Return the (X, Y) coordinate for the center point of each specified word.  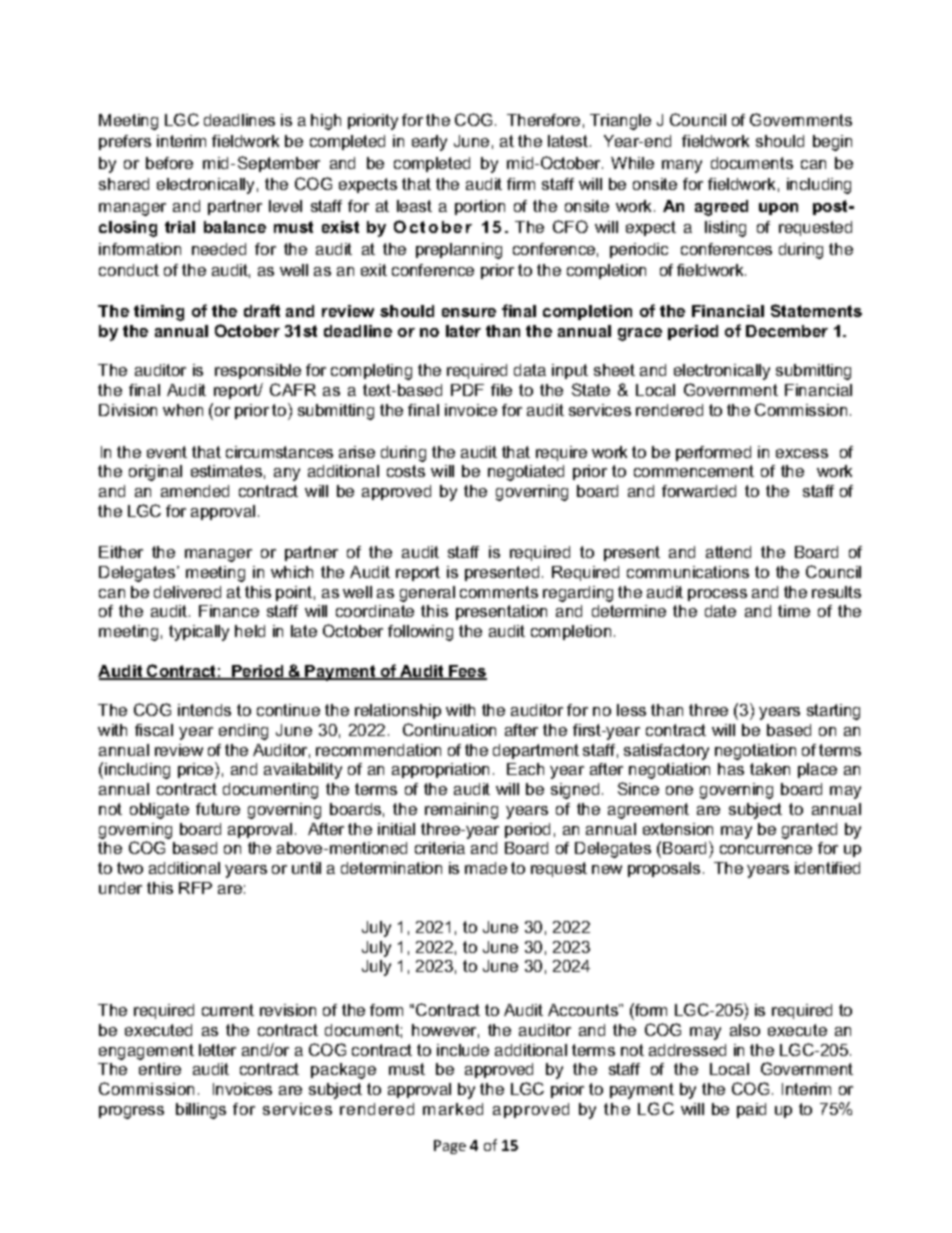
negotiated (526, 473)
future (218, 809)
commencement (694, 471)
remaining (461, 811)
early (429, 143)
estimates (226, 471)
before (169, 163)
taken (770, 769)
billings (201, 1111)
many (682, 166)
